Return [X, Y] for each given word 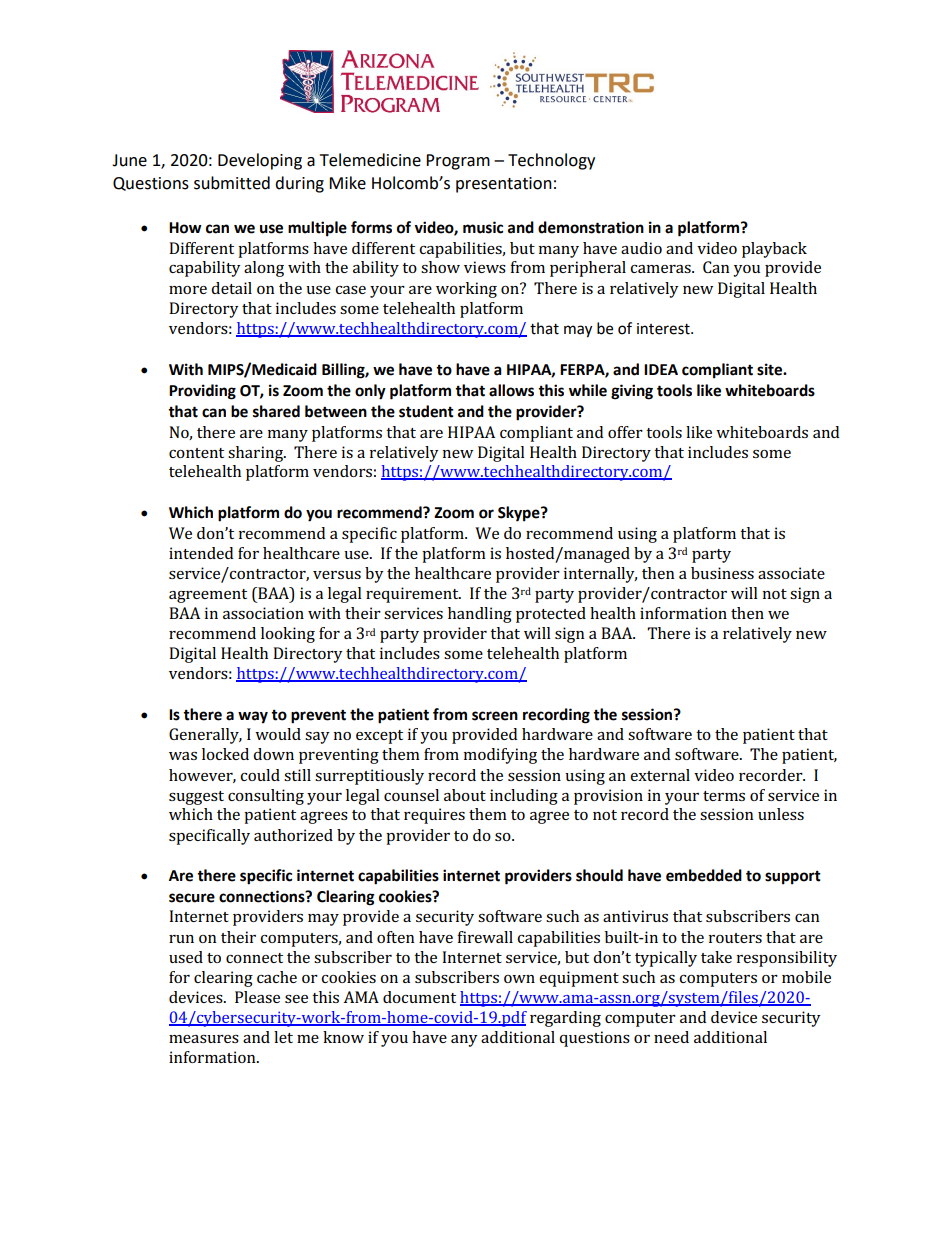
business [722, 573]
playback [774, 250]
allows [511, 390]
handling [480, 615]
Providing [202, 392]
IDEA [661, 369]
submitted [232, 183]
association [263, 613]
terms [724, 796]
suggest [196, 798]
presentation [504, 185]
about [465, 795]
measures [204, 1039]
